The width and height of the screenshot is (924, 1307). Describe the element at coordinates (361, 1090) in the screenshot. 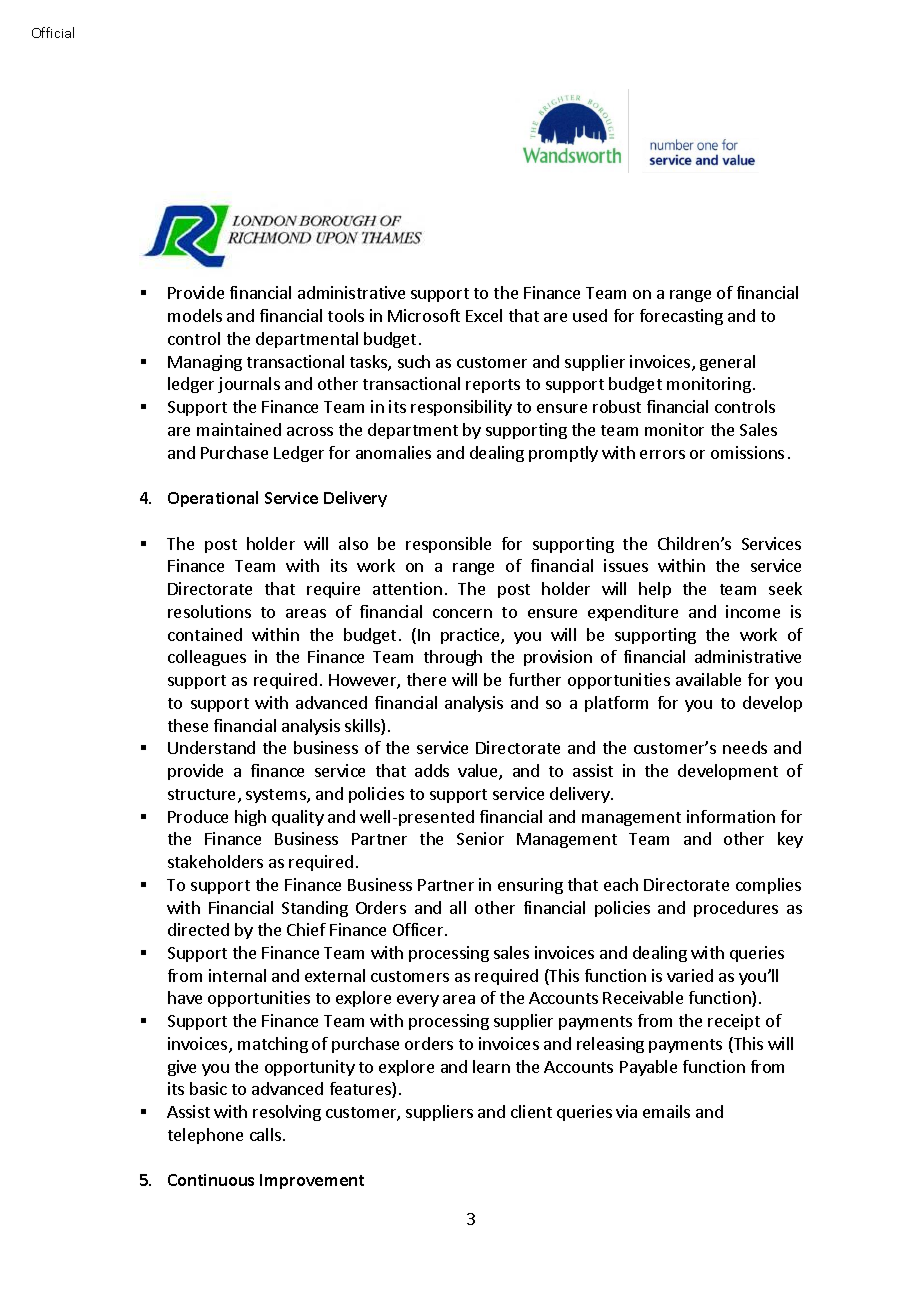

I see `features` at that location.
